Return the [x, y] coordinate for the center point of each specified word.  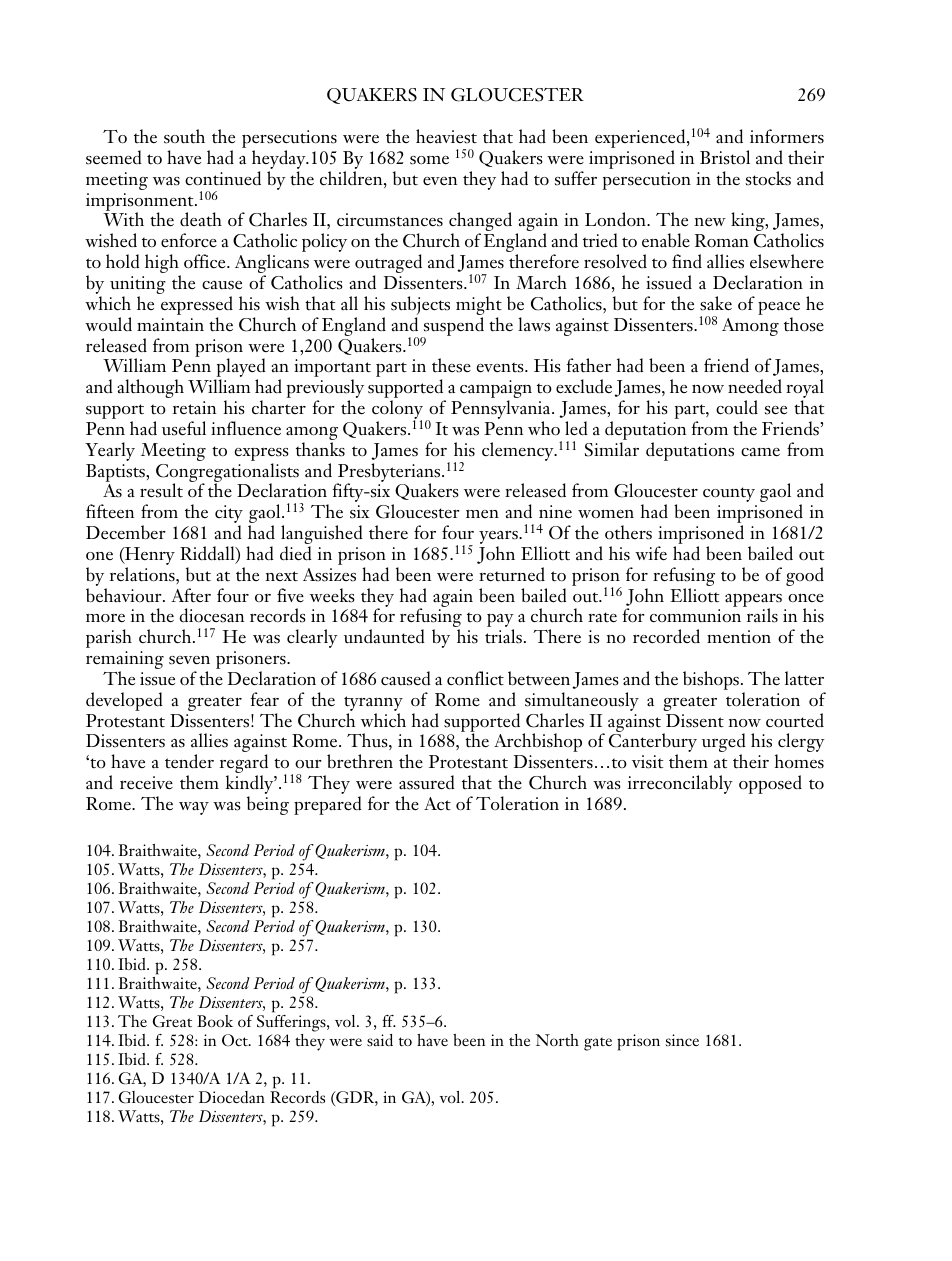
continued [223, 178]
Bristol [725, 157]
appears [753, 601]
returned [512, 574]
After [191, 595]
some [429, 160]
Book [215, 1021]
